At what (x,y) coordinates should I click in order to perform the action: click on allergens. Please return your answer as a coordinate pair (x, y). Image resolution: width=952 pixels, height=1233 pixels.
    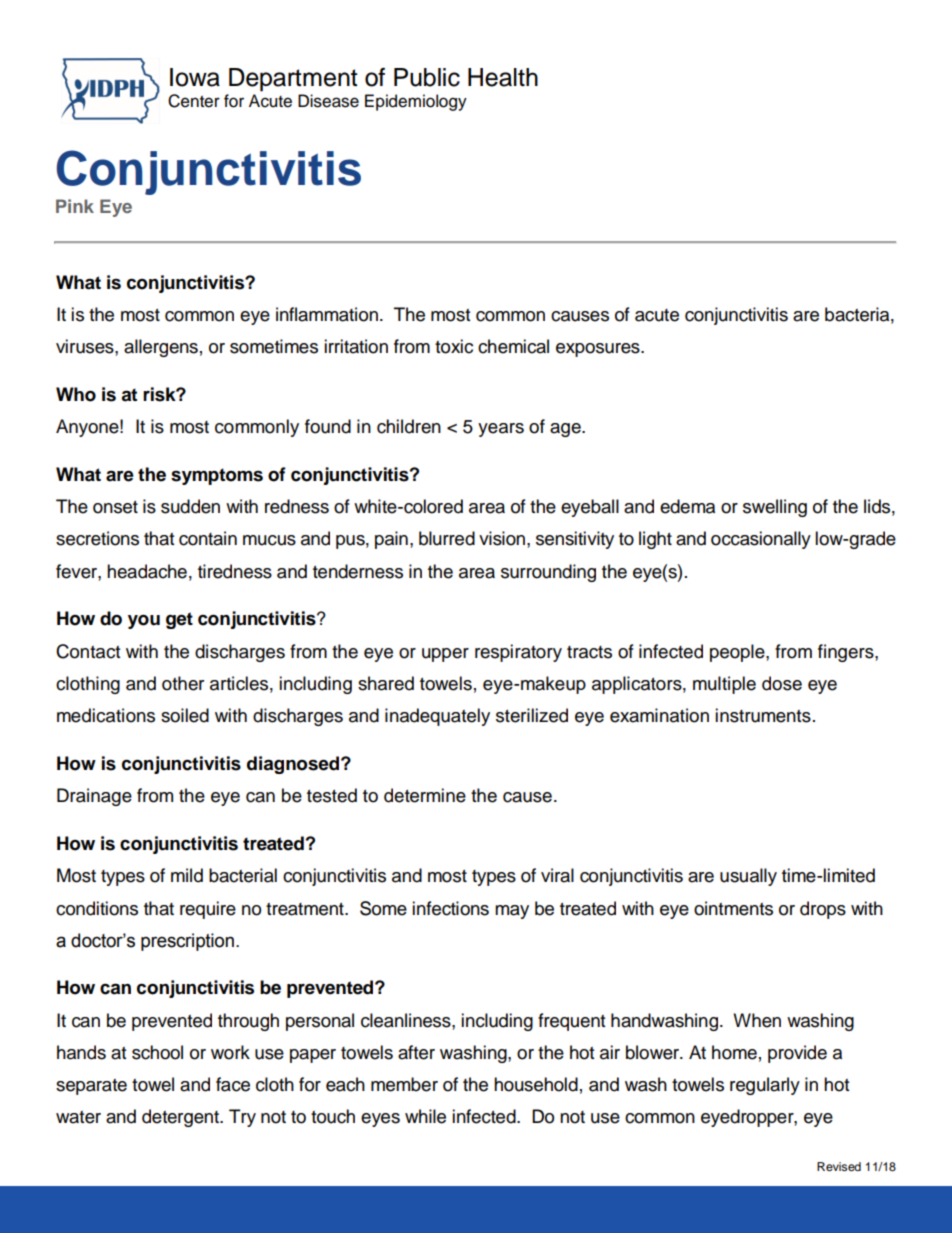
    Looking at the image, I should click on (161, 348).
